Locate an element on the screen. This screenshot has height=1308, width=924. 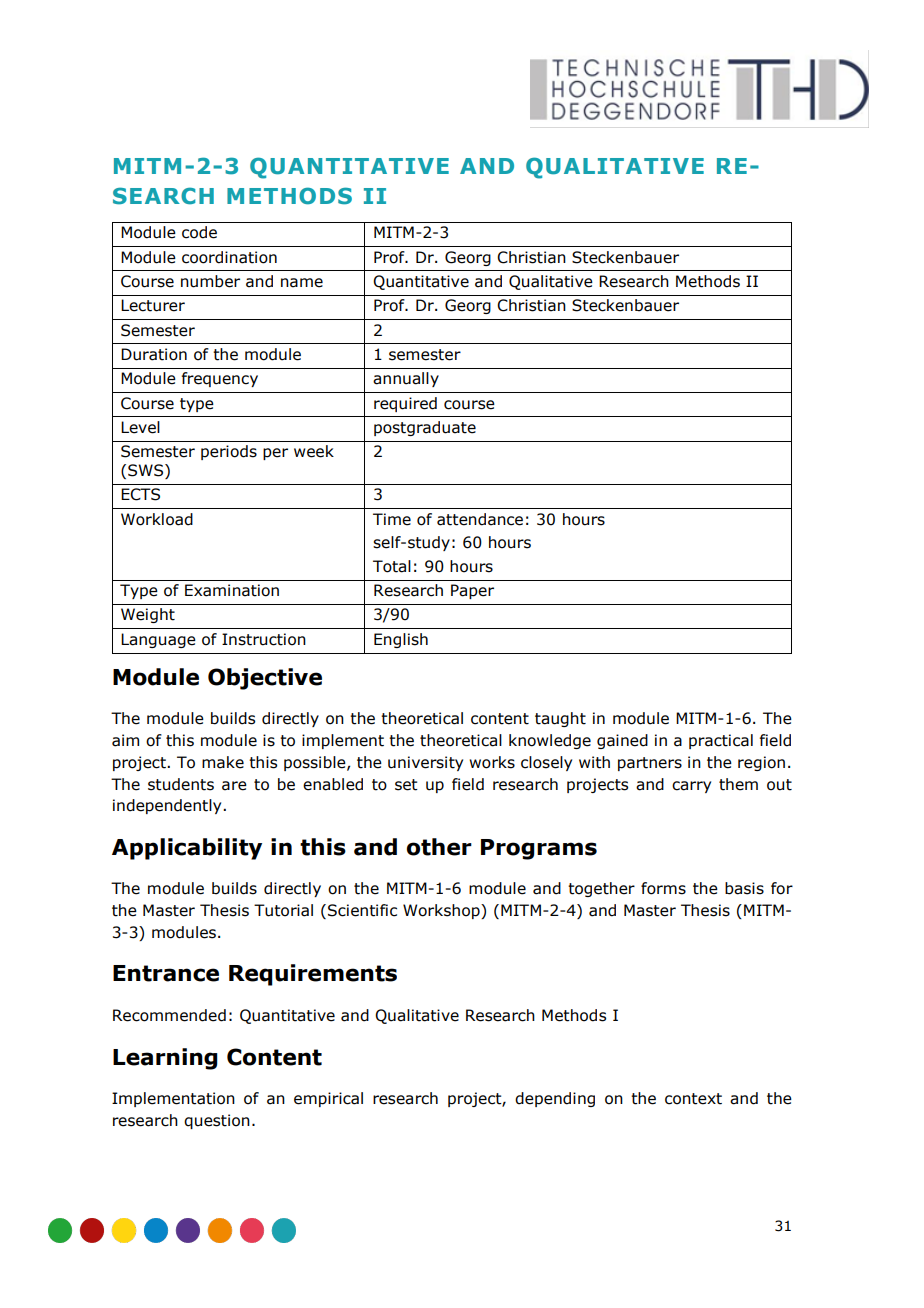
carry is located at coordinates (691, 787).
